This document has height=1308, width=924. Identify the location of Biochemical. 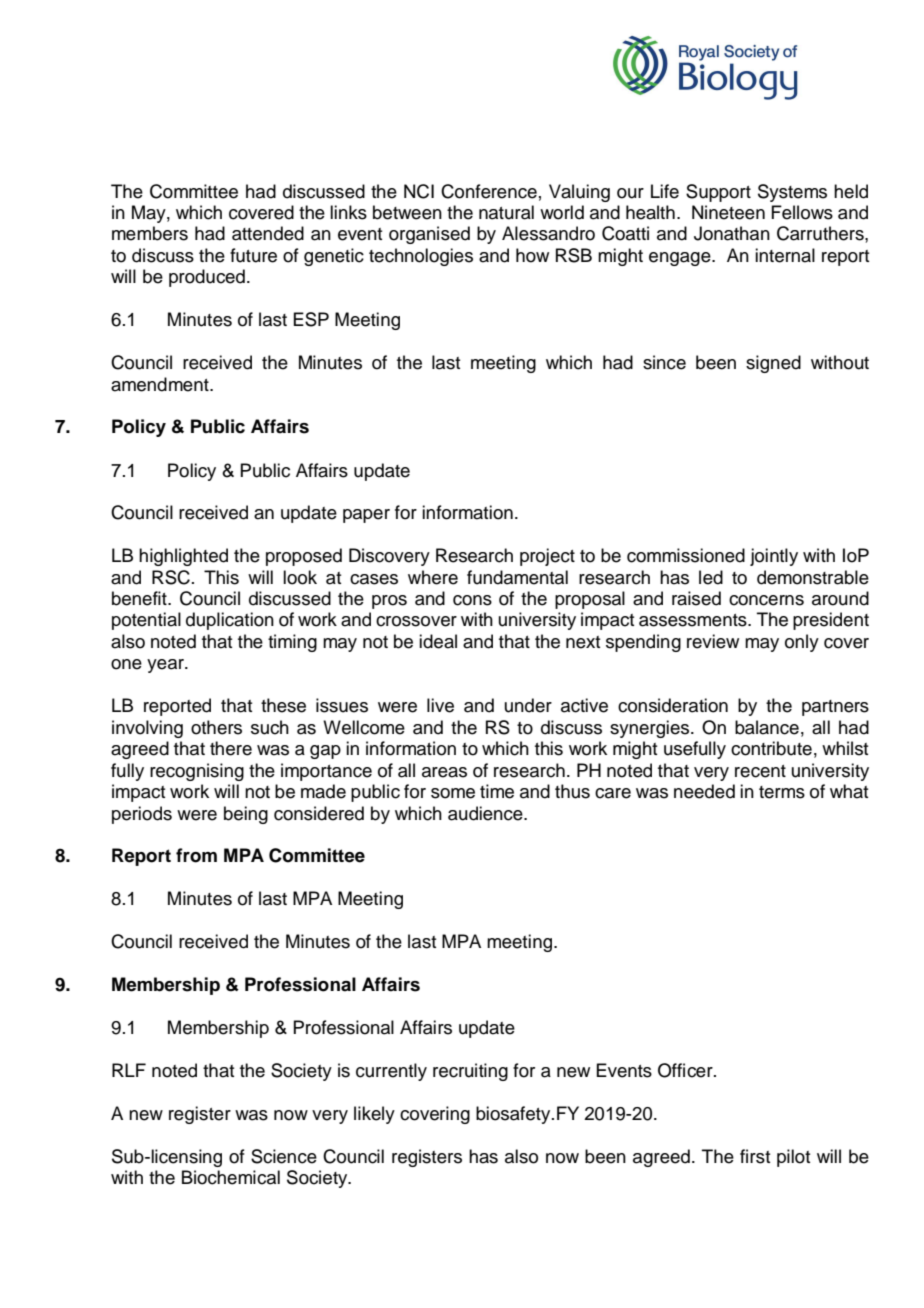
(231, 1177).
